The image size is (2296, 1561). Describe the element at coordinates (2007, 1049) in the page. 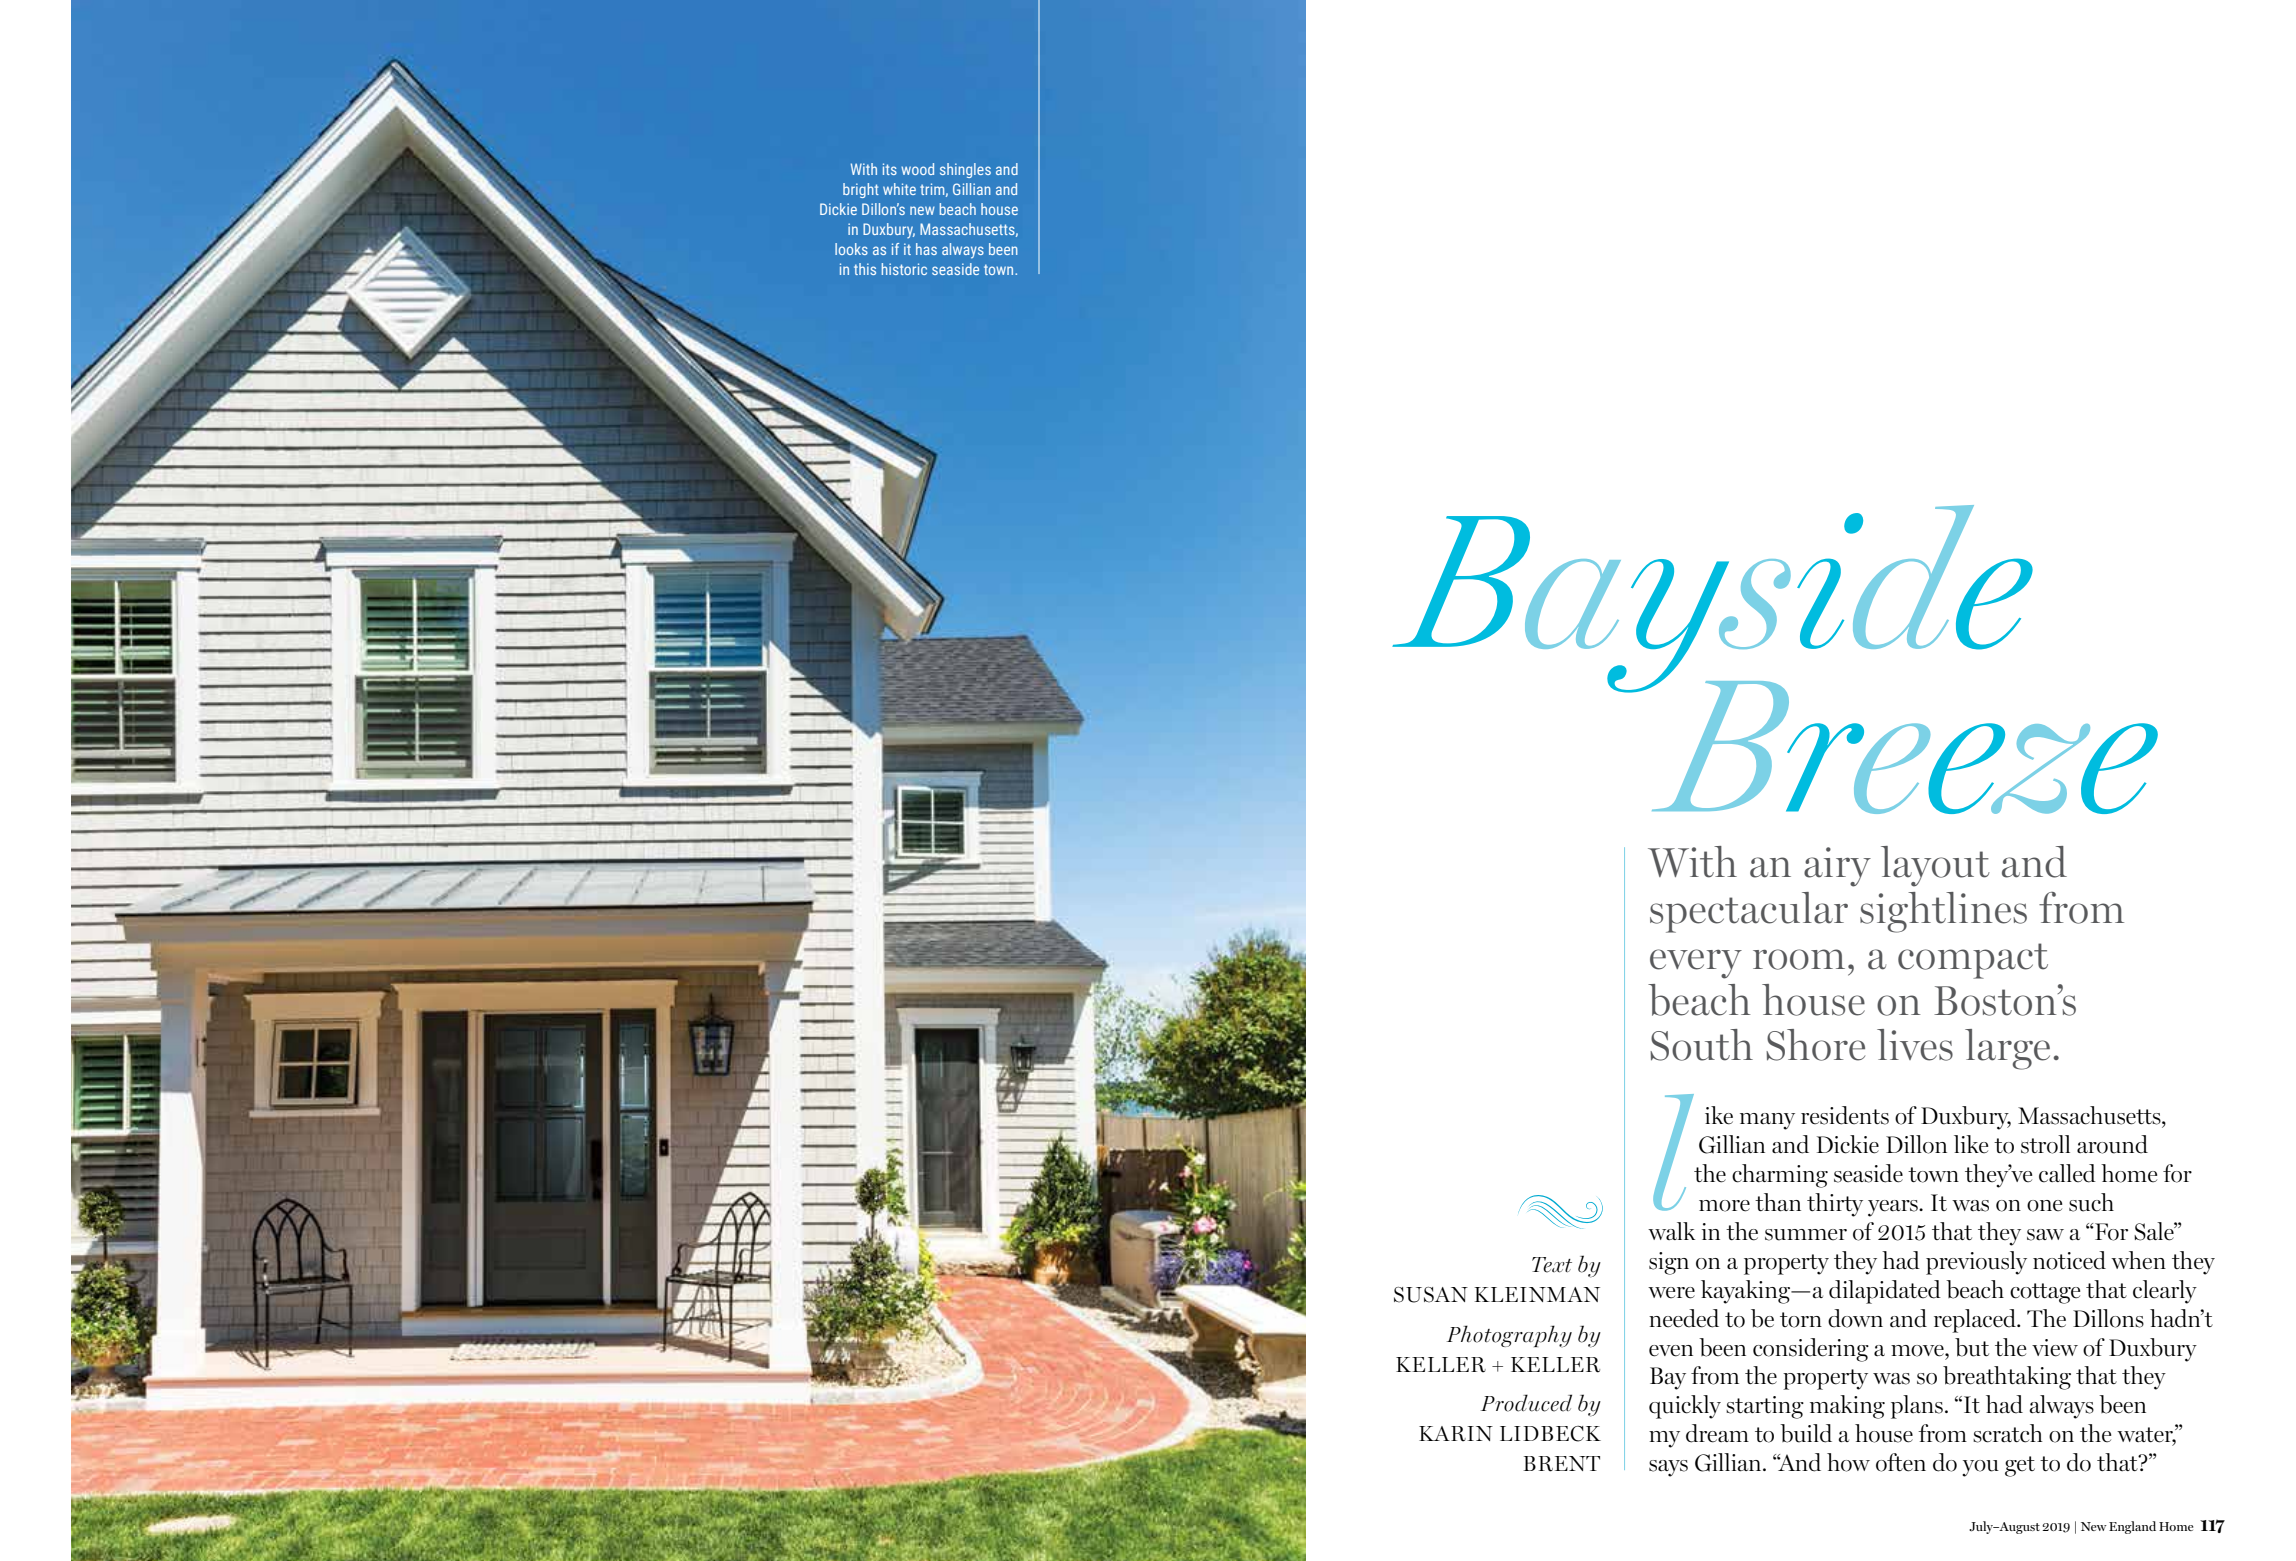

I see `large` at that location.
